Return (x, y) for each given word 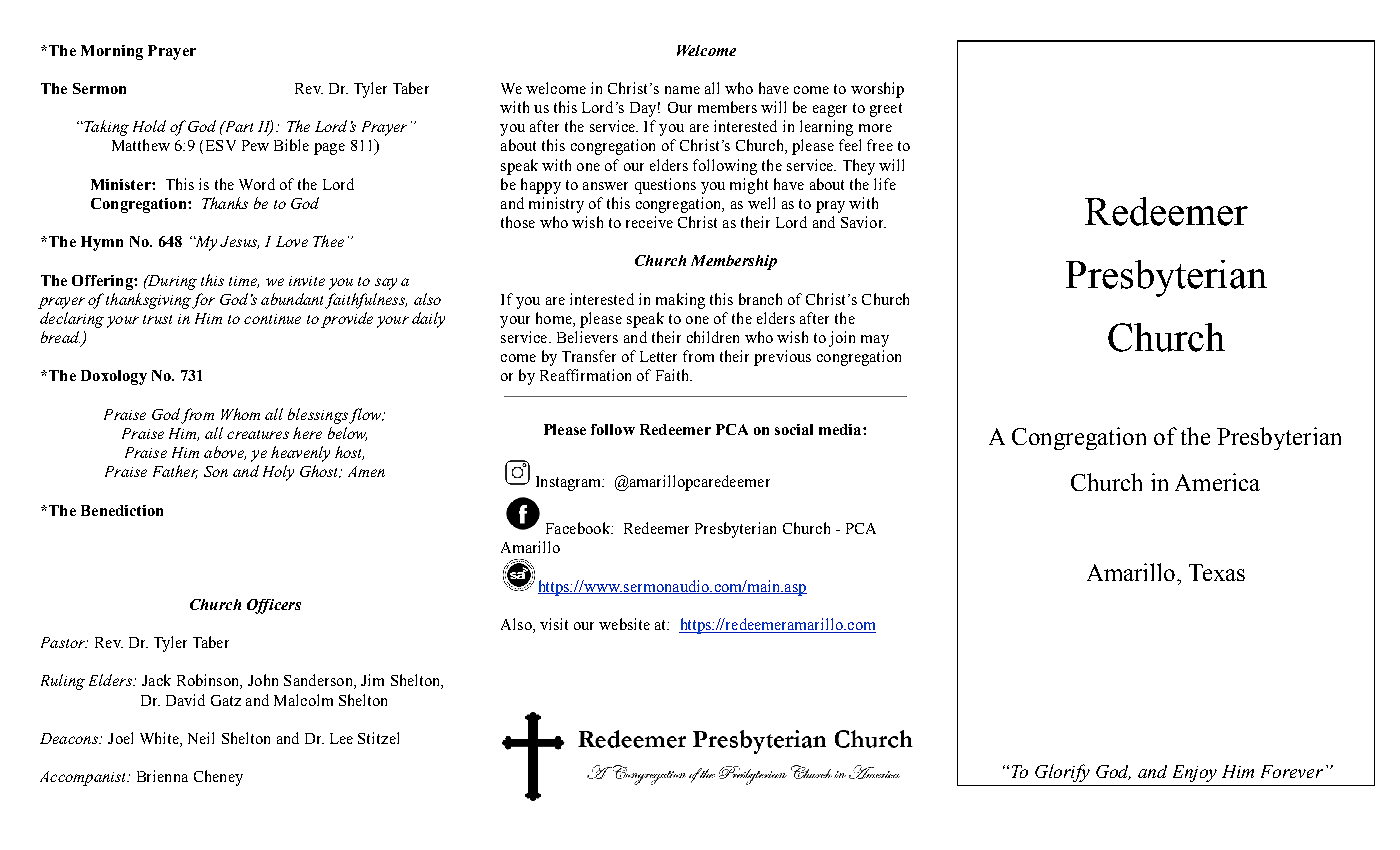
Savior (863, 222)
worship (877, 90)
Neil (201, 738)
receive (649, 222)
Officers (274, 606)
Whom (240, 414)
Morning (112, 52)
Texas (1217, 572)
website (624, 624)
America (1217, 482)
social (794, 429)
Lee (341, 738)
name (682, 90)
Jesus (239, 242)
